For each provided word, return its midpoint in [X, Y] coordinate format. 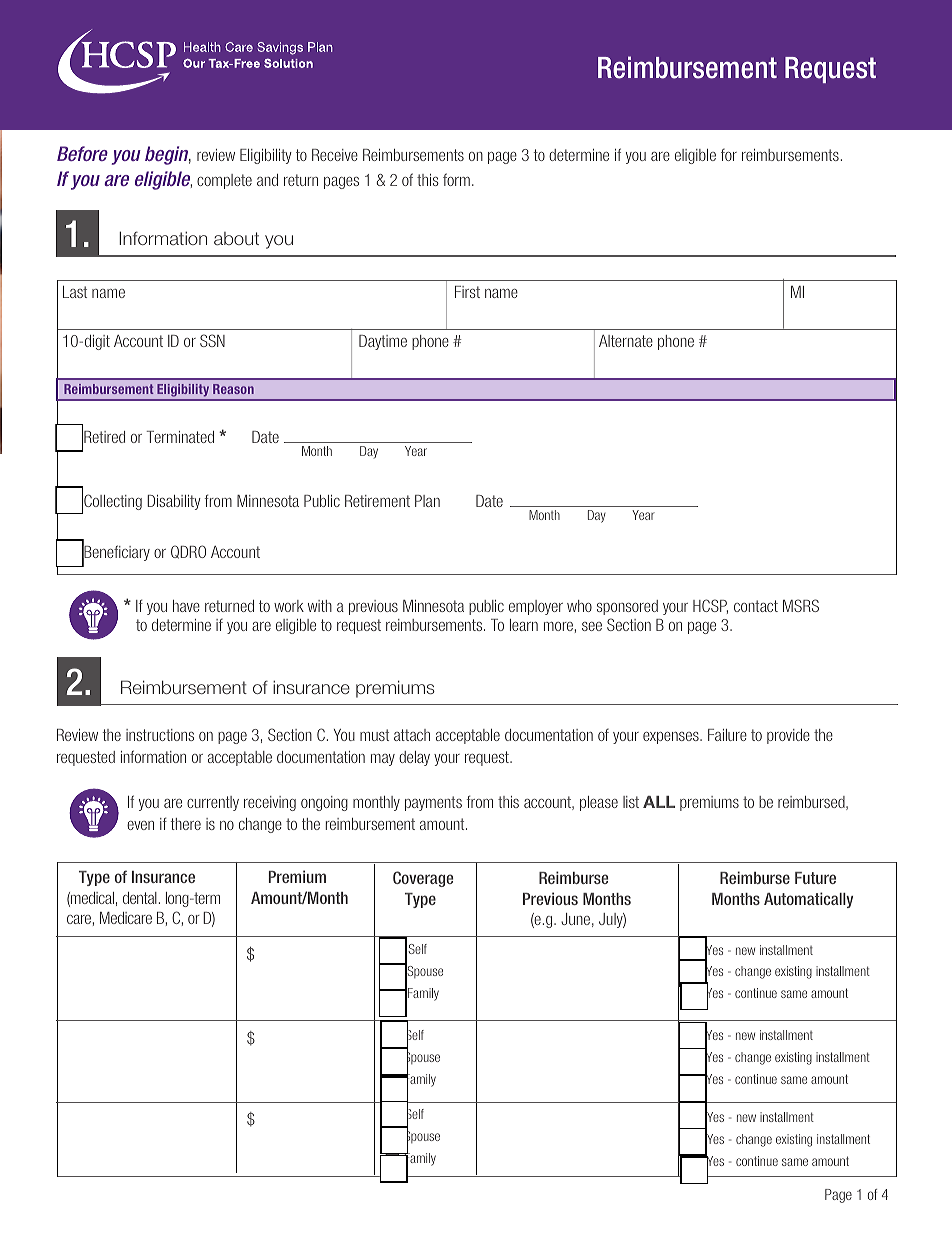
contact [756, 606]
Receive [335, 155]
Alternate [626, 341]
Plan [427, 501]
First [467, 292]
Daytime [383, 342]
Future [815, 878]
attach [412, 735]
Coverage [423, 879]
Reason [233, 389]
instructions [160, 735]
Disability [174, 502]
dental [140, 898]
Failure [727, 735]
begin [168, 155]
